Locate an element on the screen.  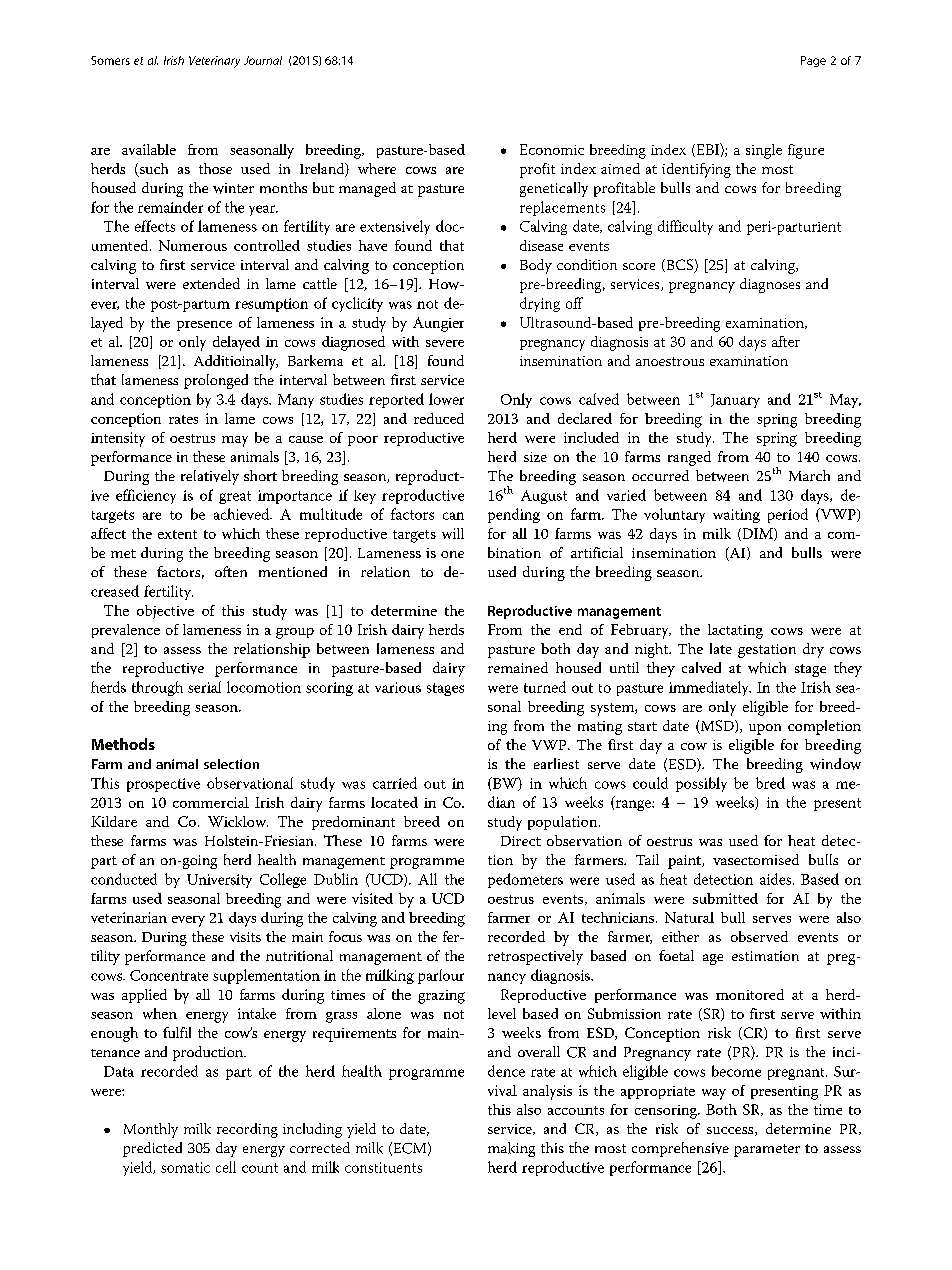
making is located at coordinates (511, 1149).
